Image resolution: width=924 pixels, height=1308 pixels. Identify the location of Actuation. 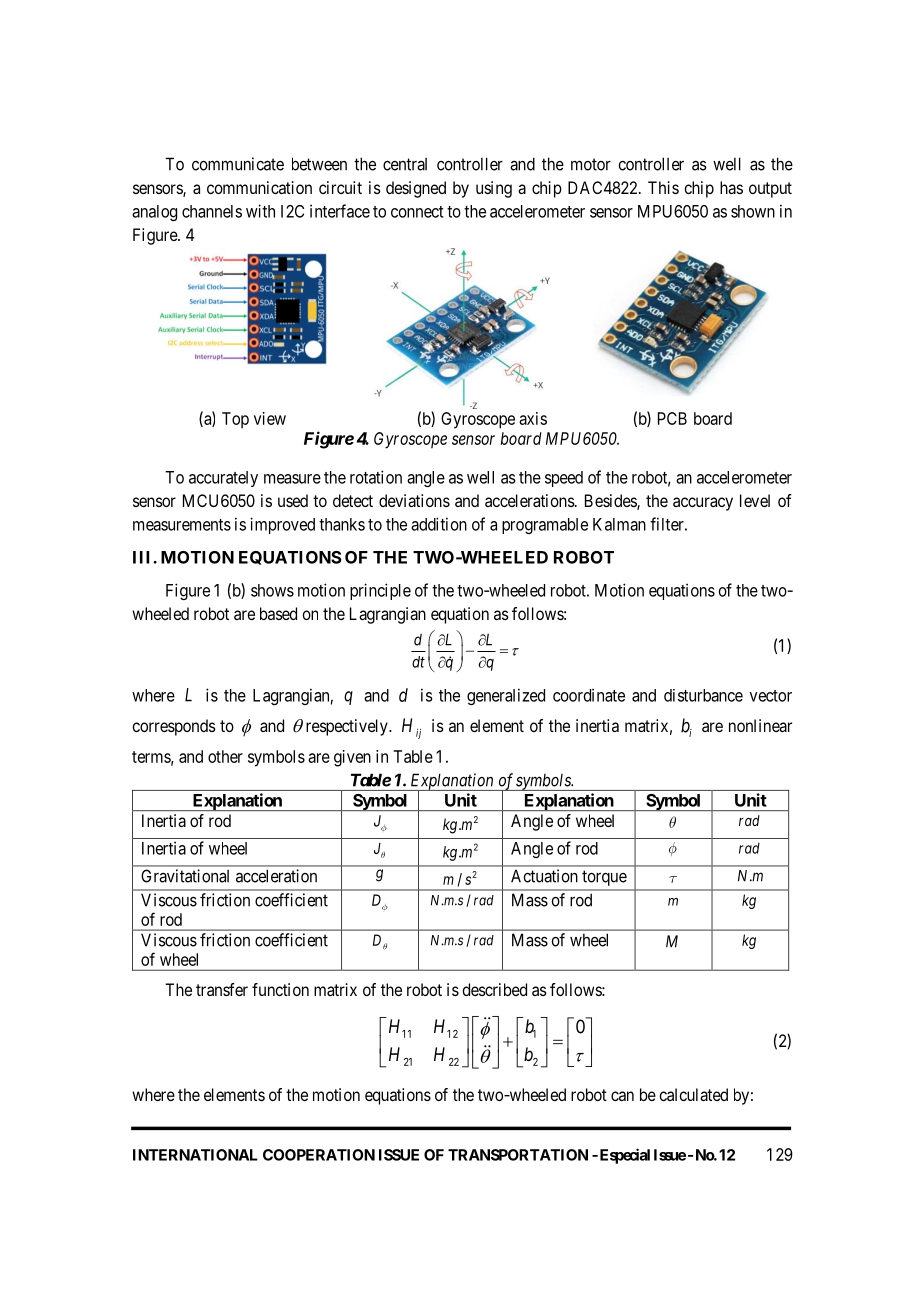
(544, 876).
